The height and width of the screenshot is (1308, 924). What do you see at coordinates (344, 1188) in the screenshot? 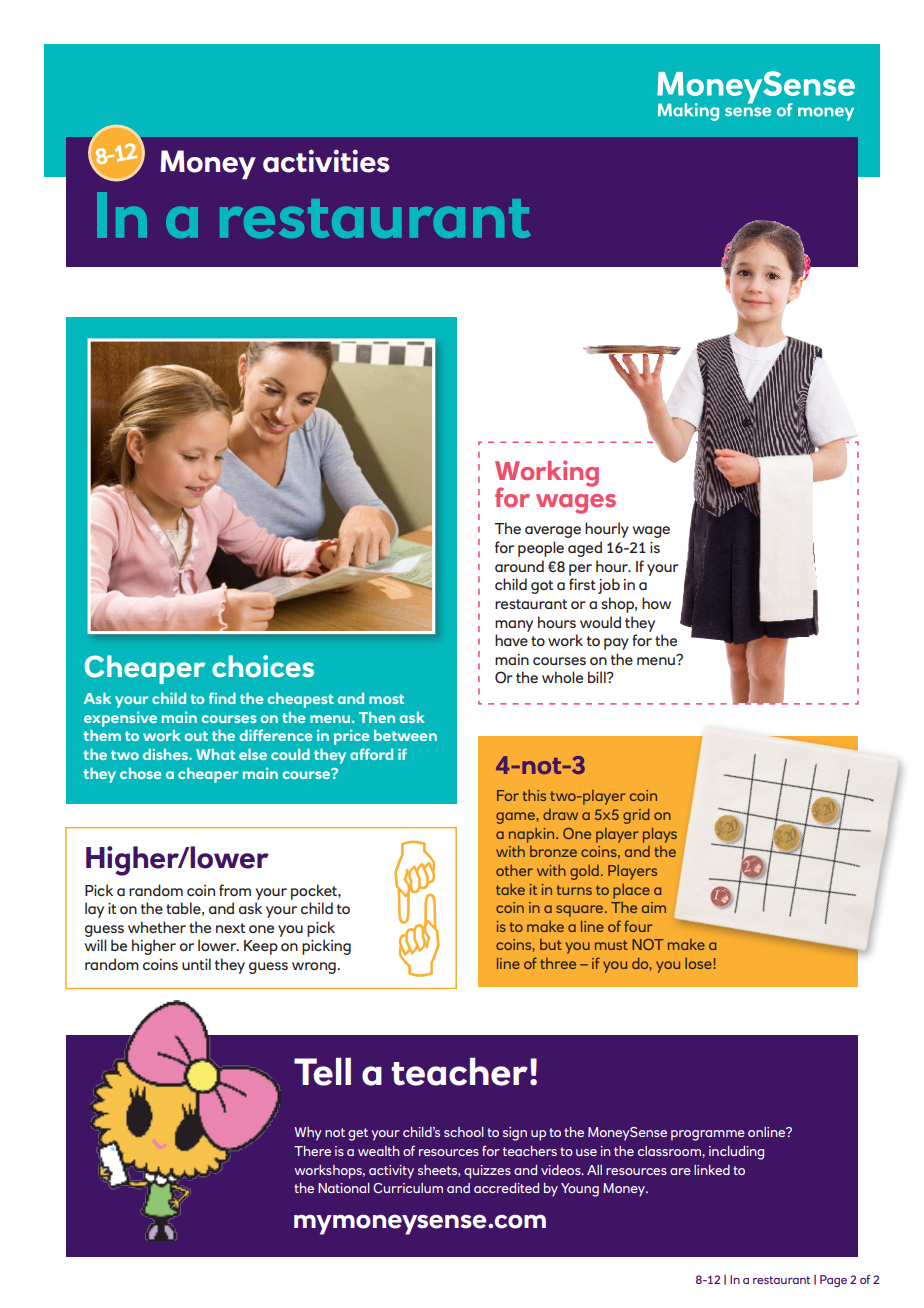
I see `National` at bounding box center [344, 1188].
